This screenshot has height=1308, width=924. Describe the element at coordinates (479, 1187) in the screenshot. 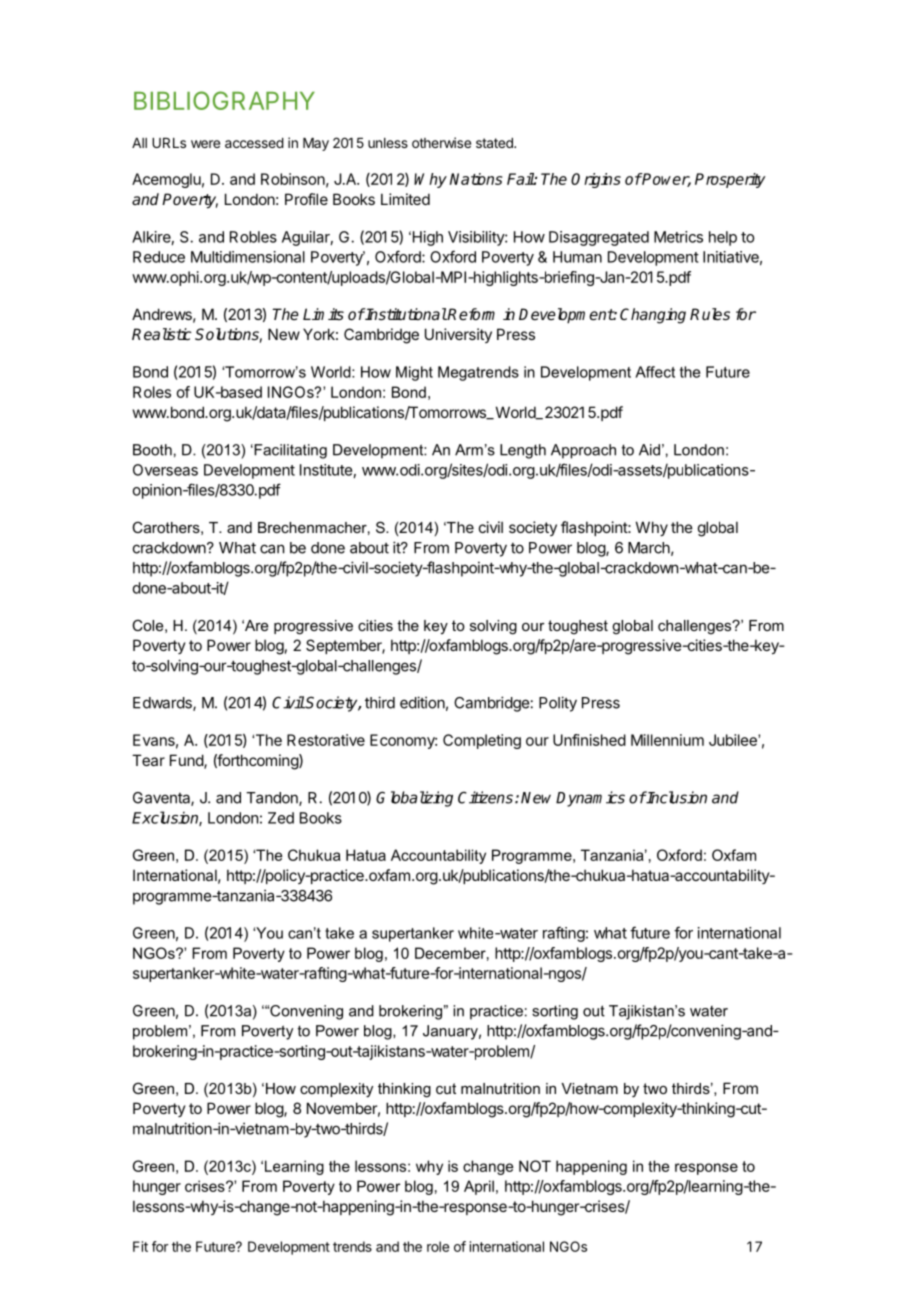

I see `April` at that location.
